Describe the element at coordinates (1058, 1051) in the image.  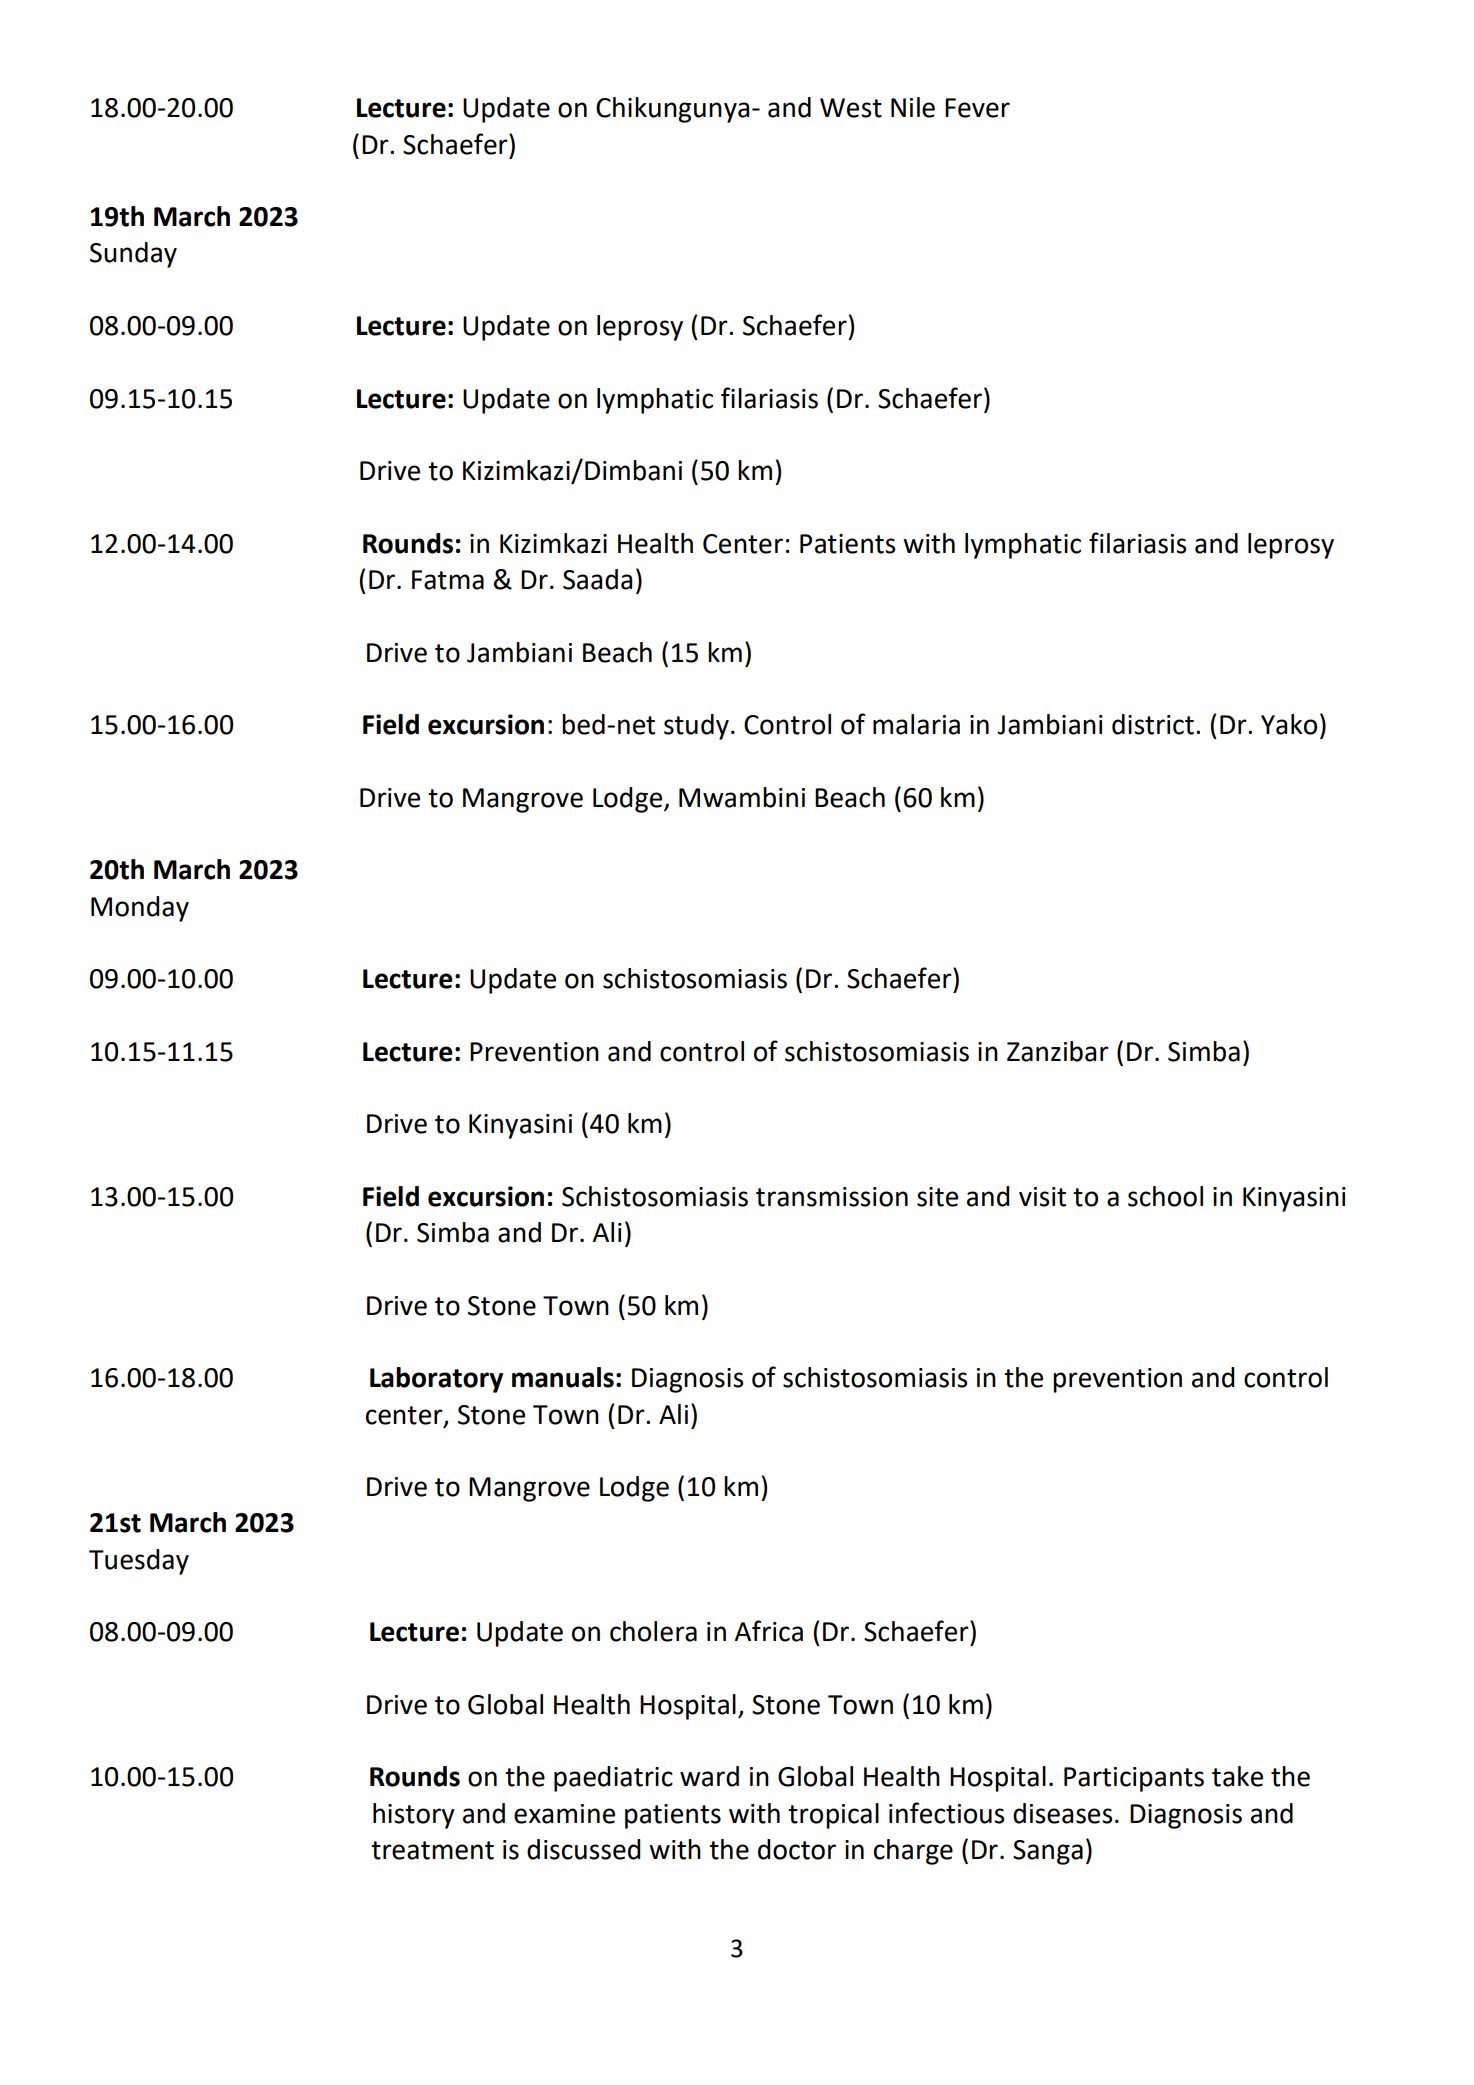
I see `Zanzibar` at that location.
